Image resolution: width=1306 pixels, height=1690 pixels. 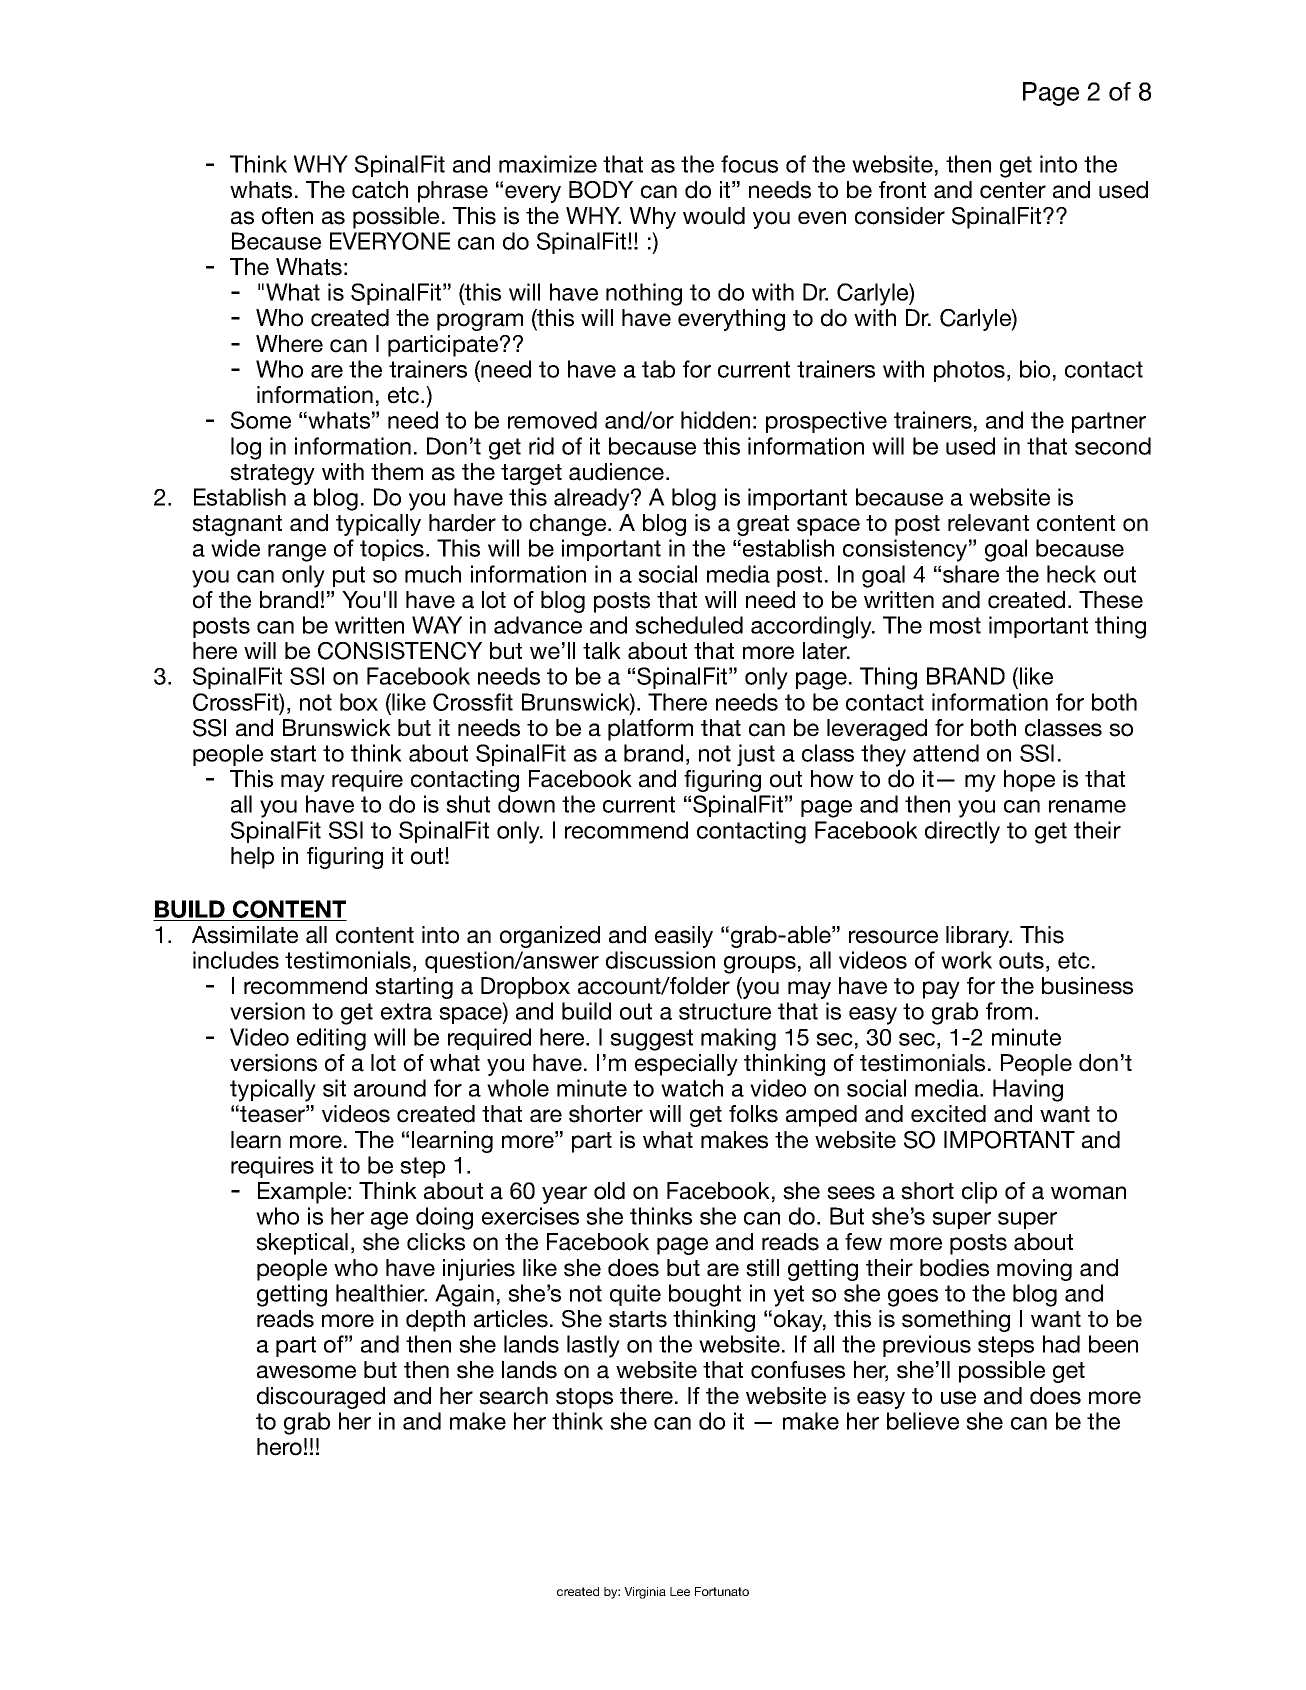 What do you see at coordinates (331, 1039) in the screenshot?
I see `editing` at bounding box center [331, 1039].
